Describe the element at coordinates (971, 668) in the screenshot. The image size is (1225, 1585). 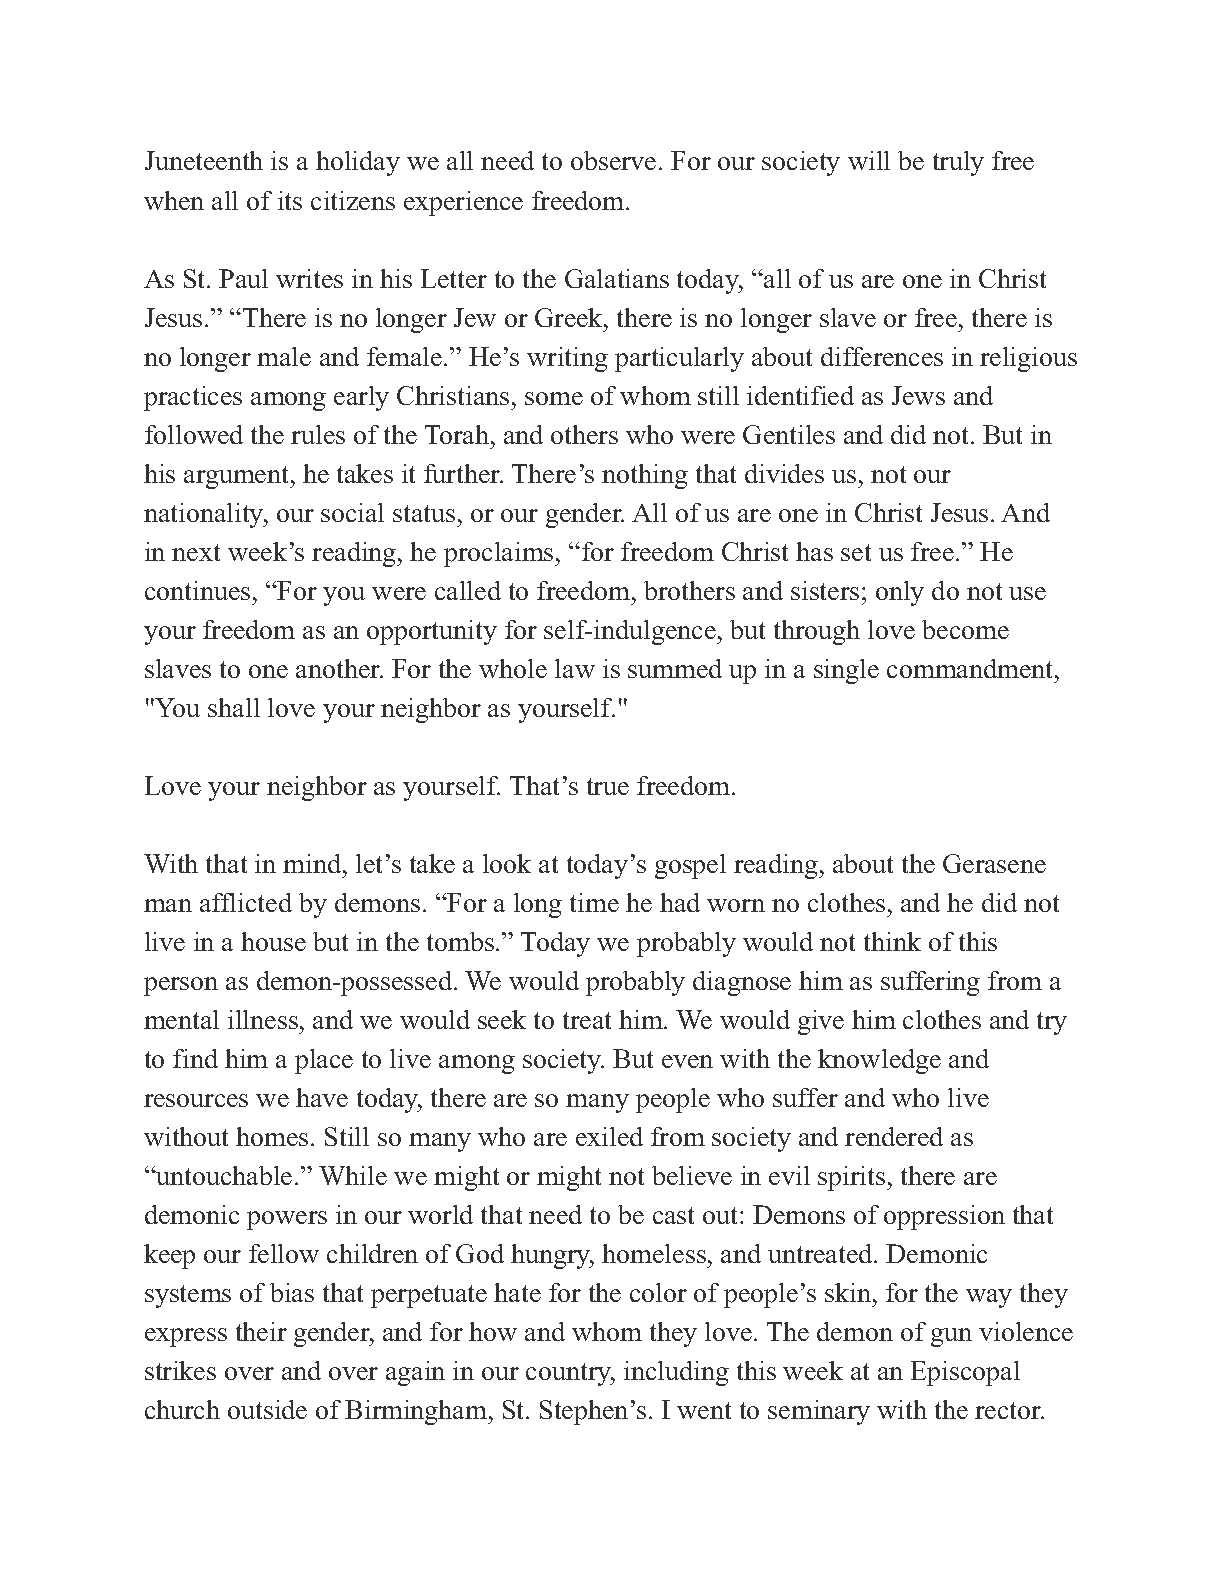
I see `commandment` at that location.
